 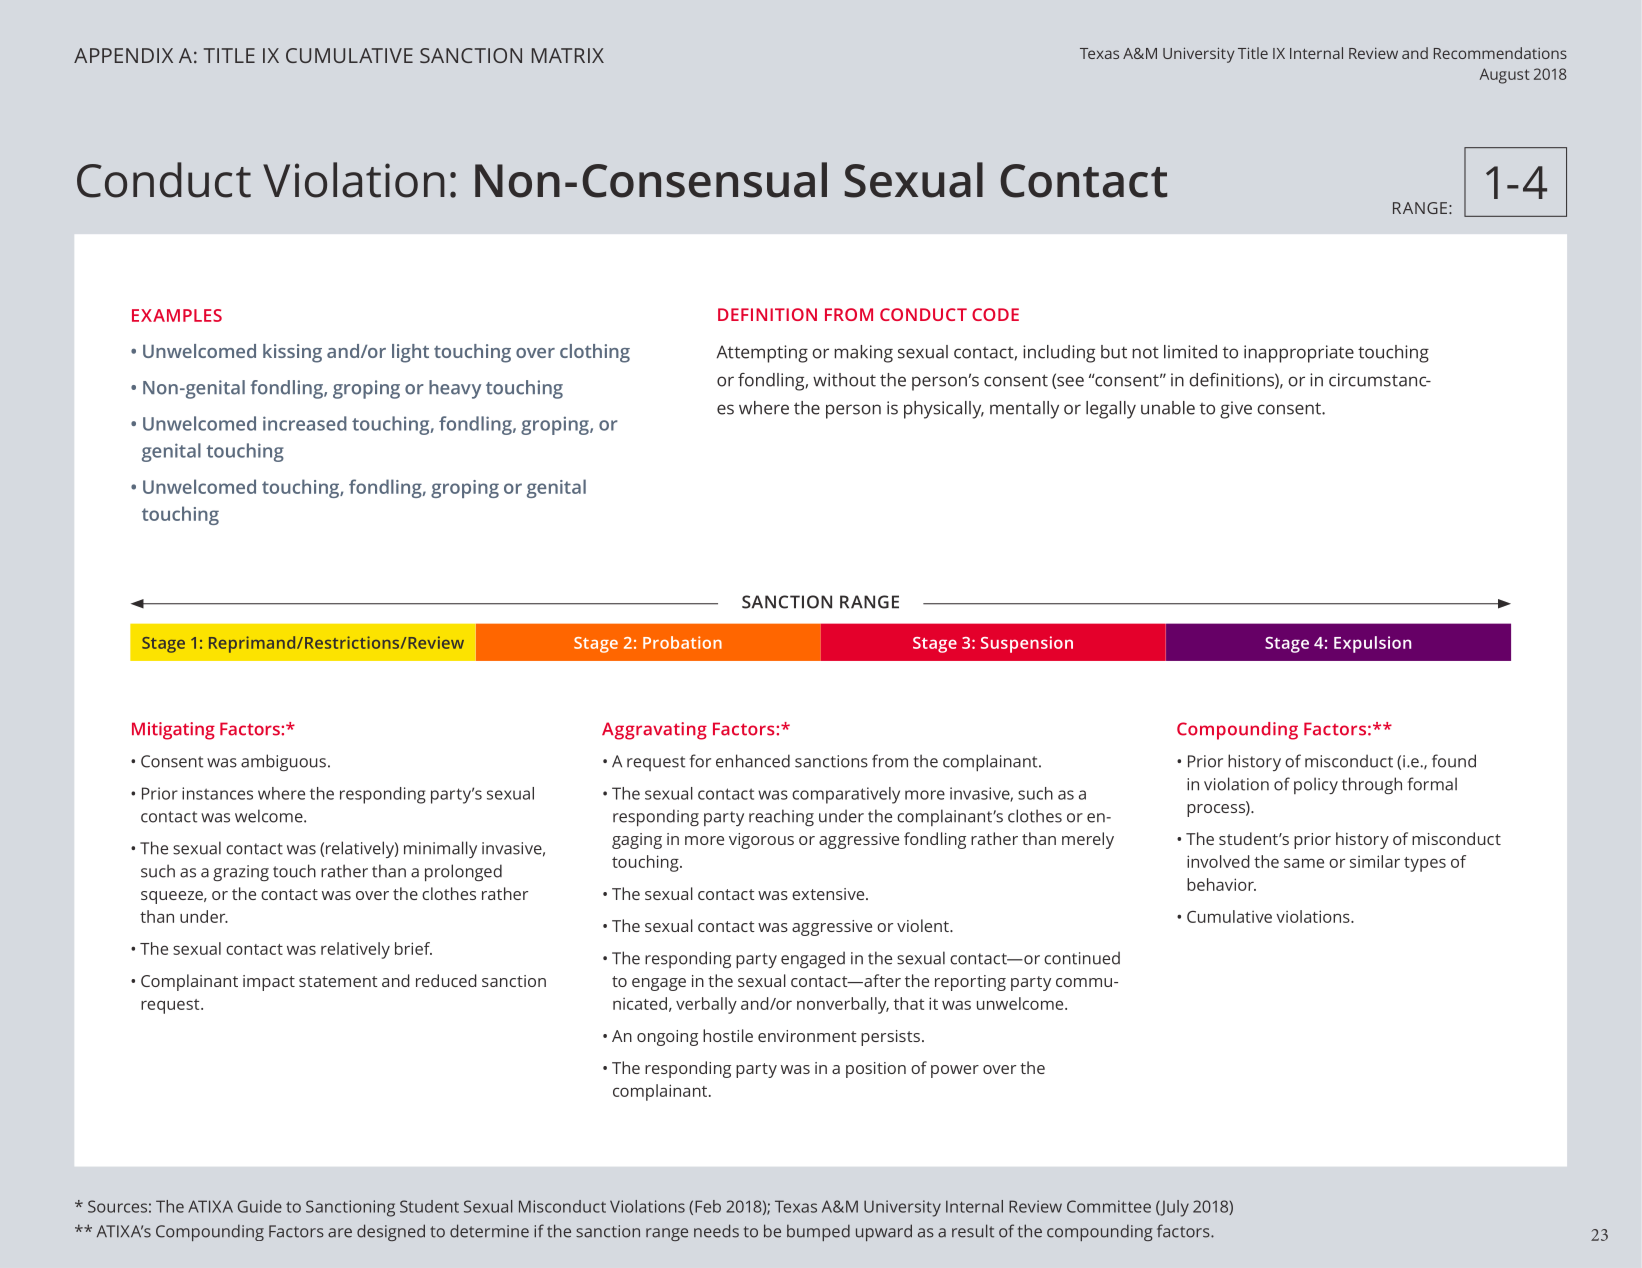 What do you see at coordinates (1109, 1206) in the screenshot?
I see `Committee` at bounding box center [1109, 1206].
